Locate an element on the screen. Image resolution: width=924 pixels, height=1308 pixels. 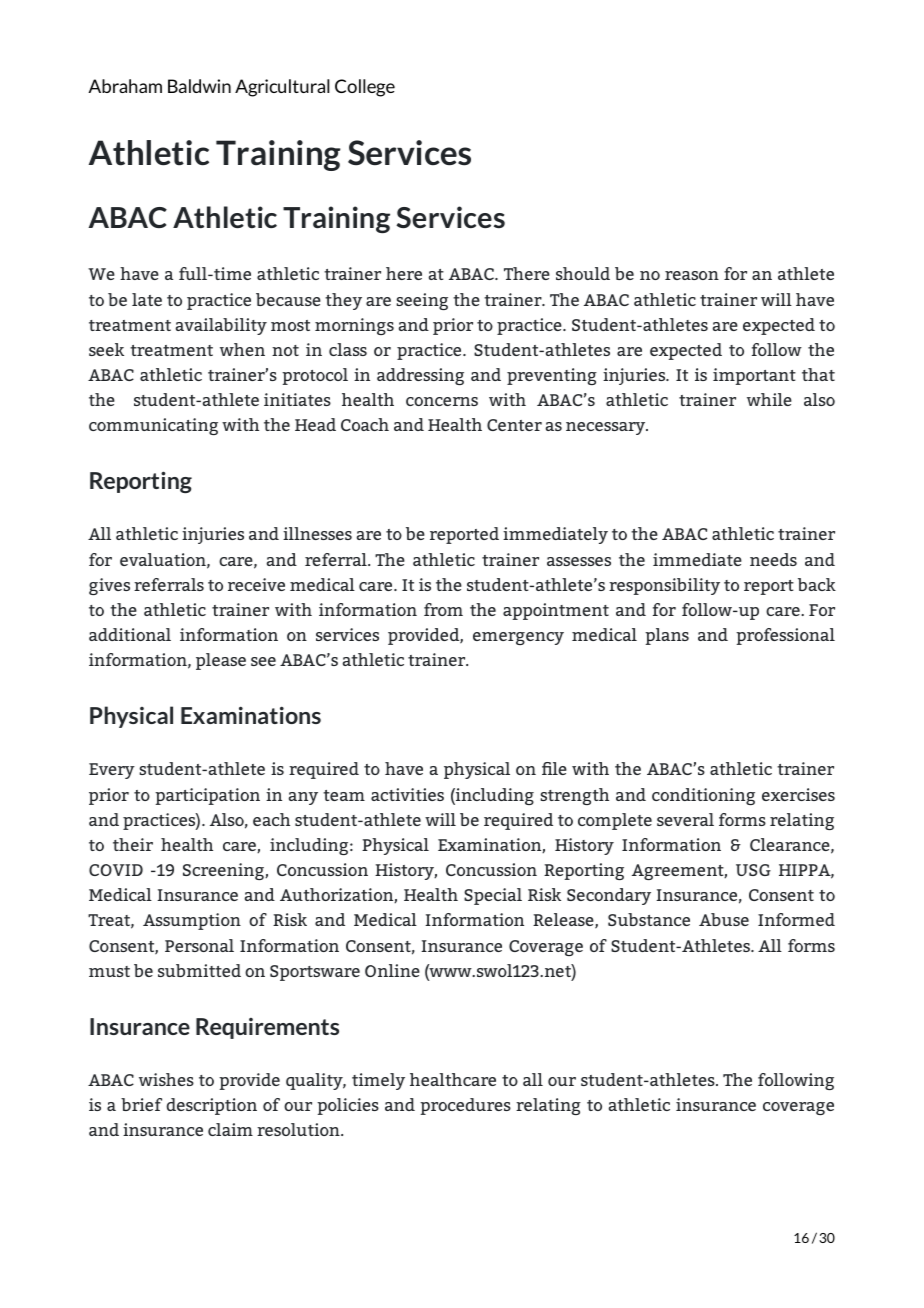
Center is located at coordinates (514, 425).
